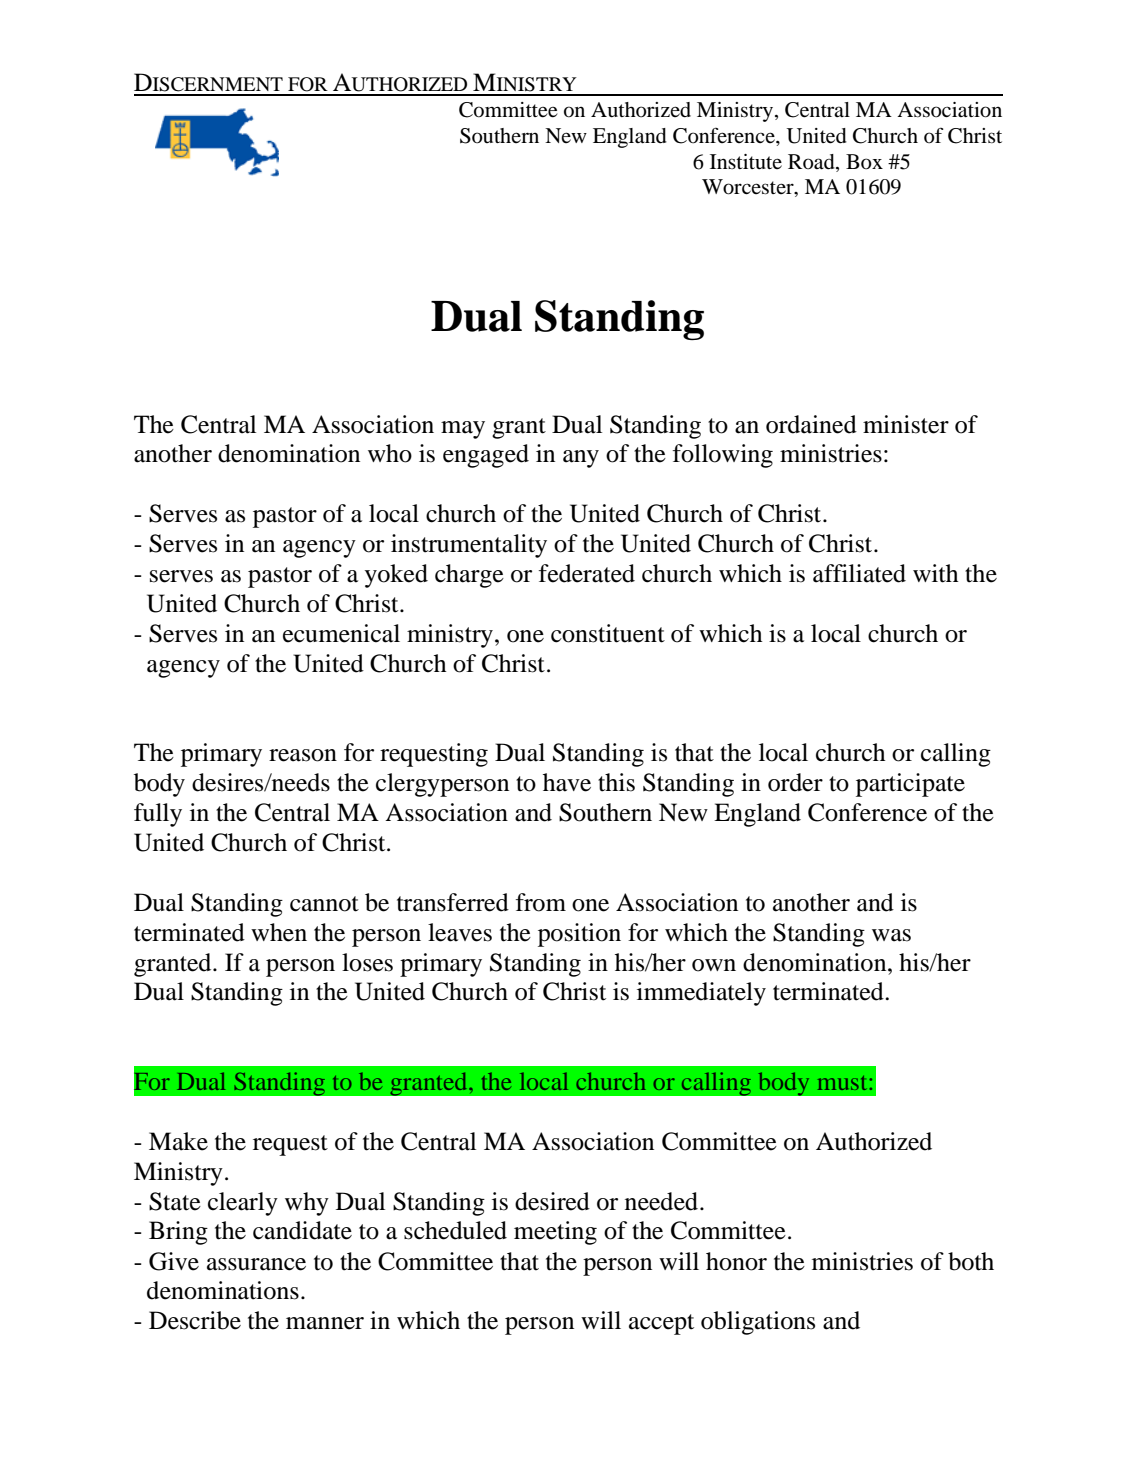  Describe the element at coordinates (256, 1264) in the document. I see `assurance` at that location.
